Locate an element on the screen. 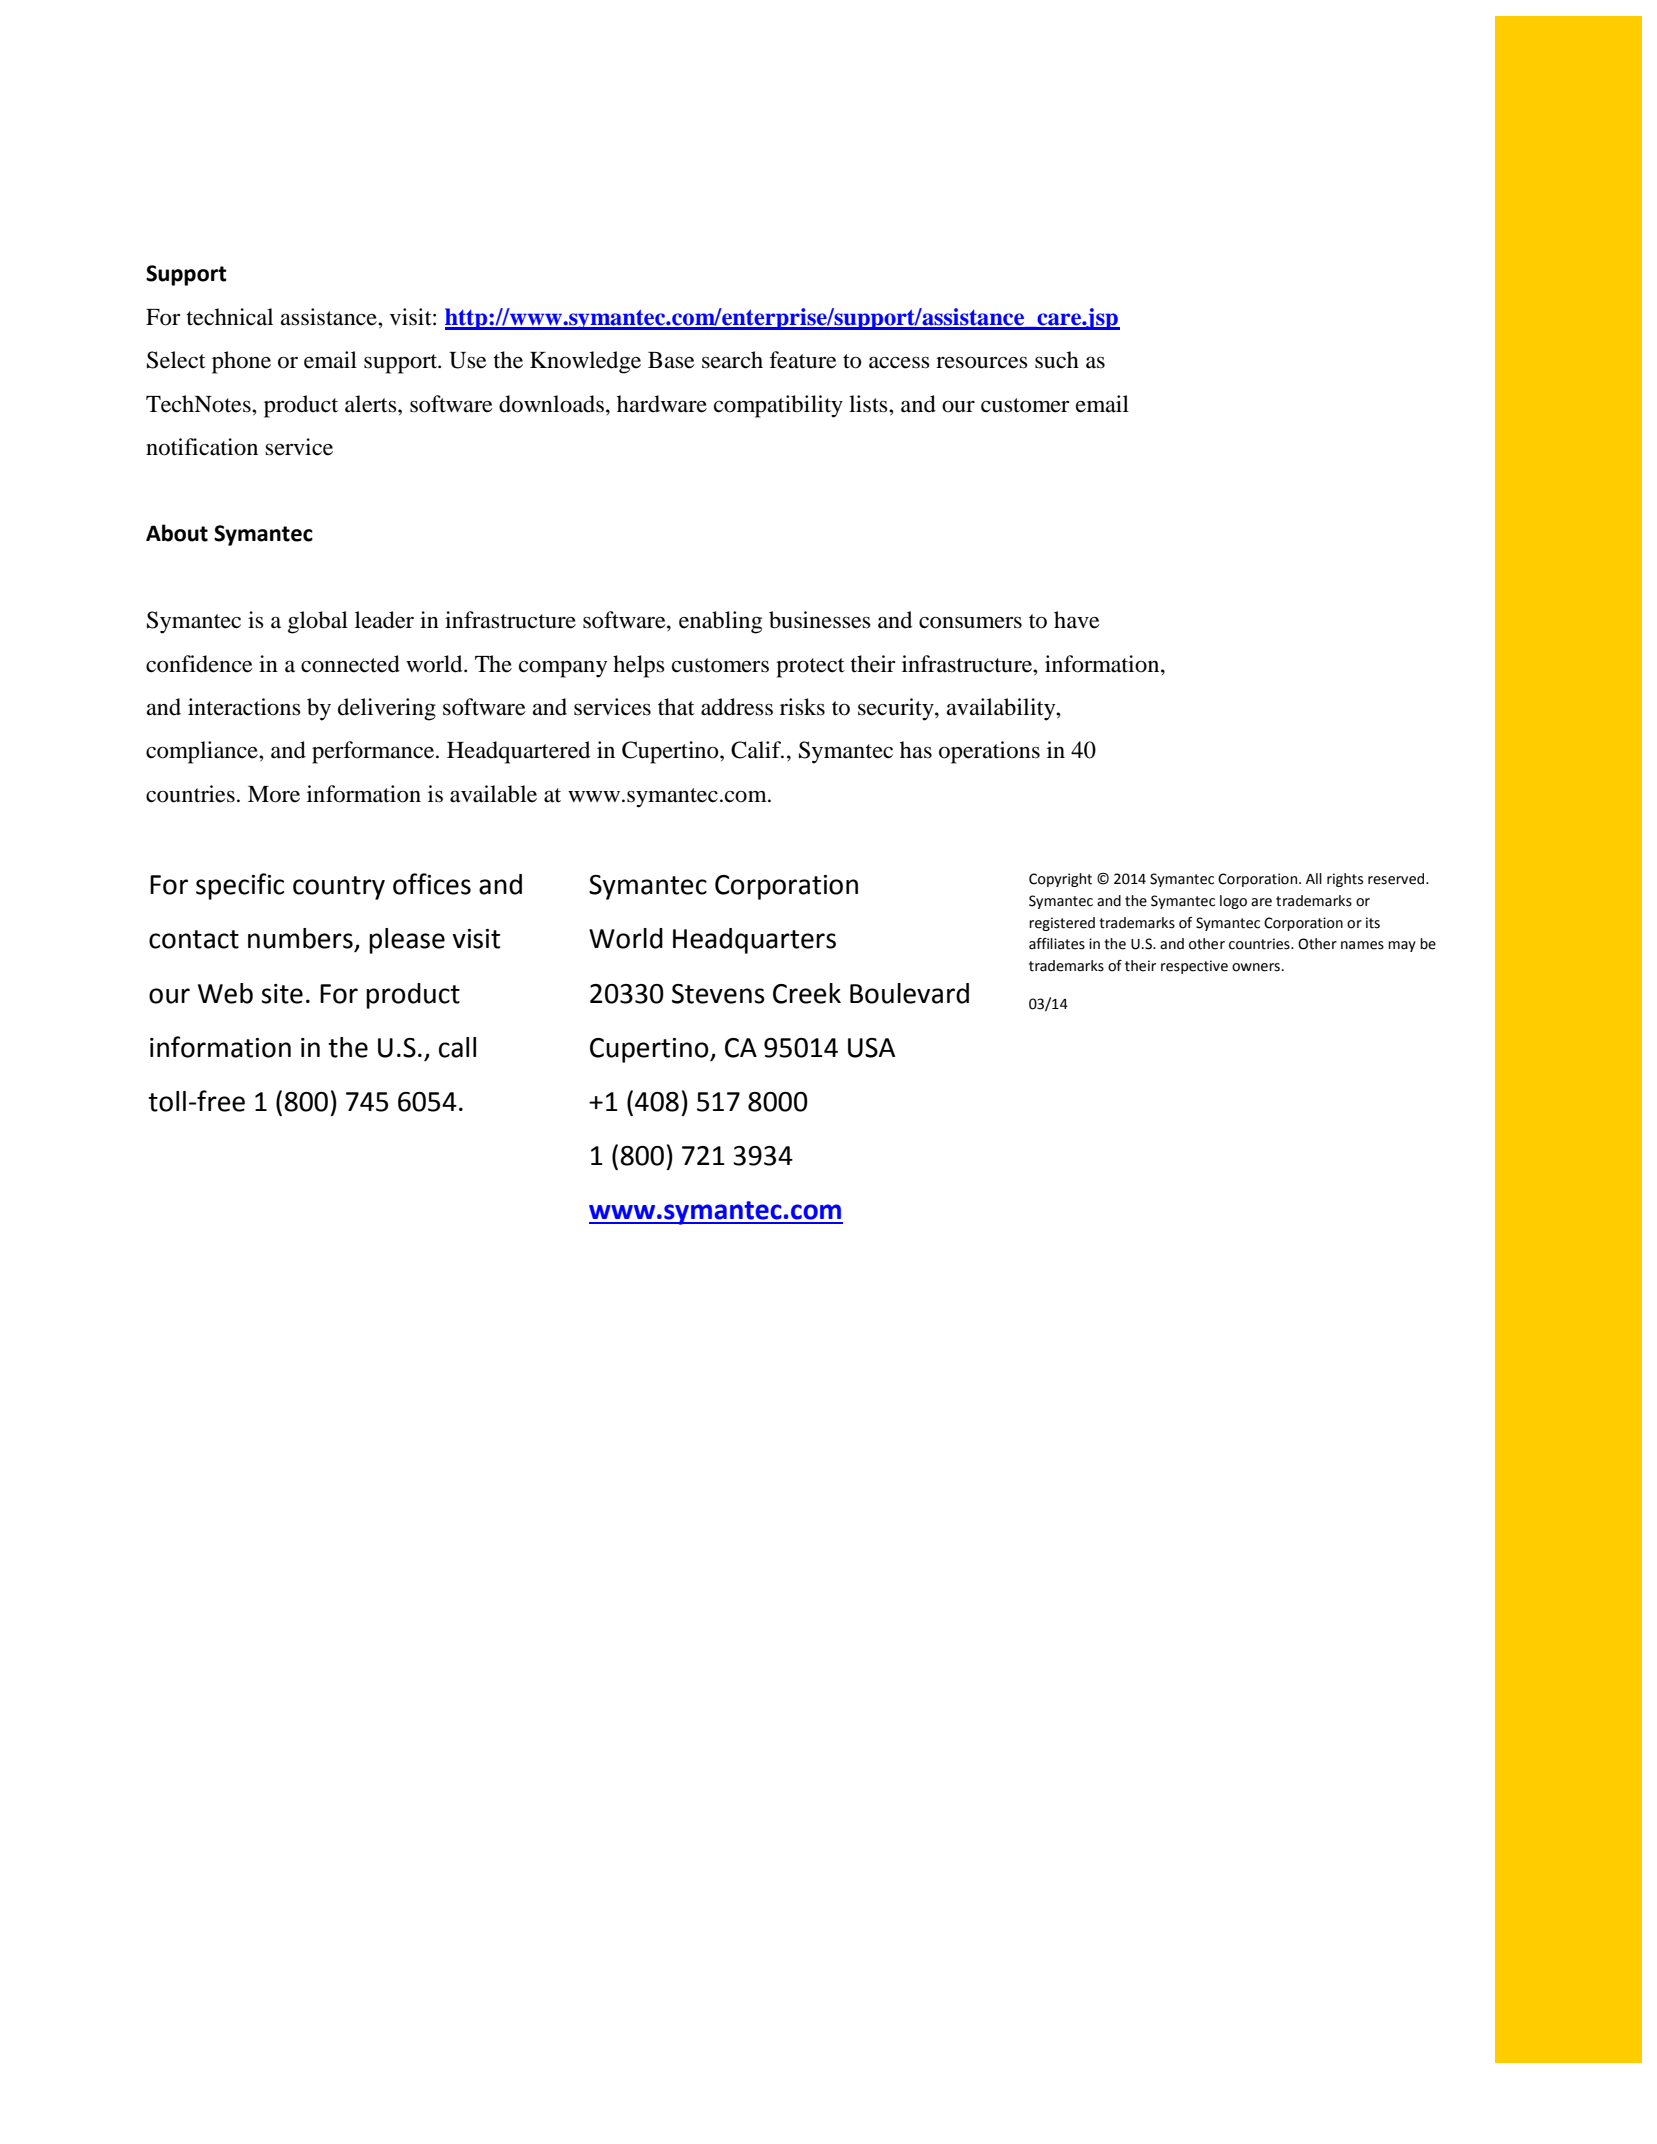  compatibility is located at coordinates (778, 406).
